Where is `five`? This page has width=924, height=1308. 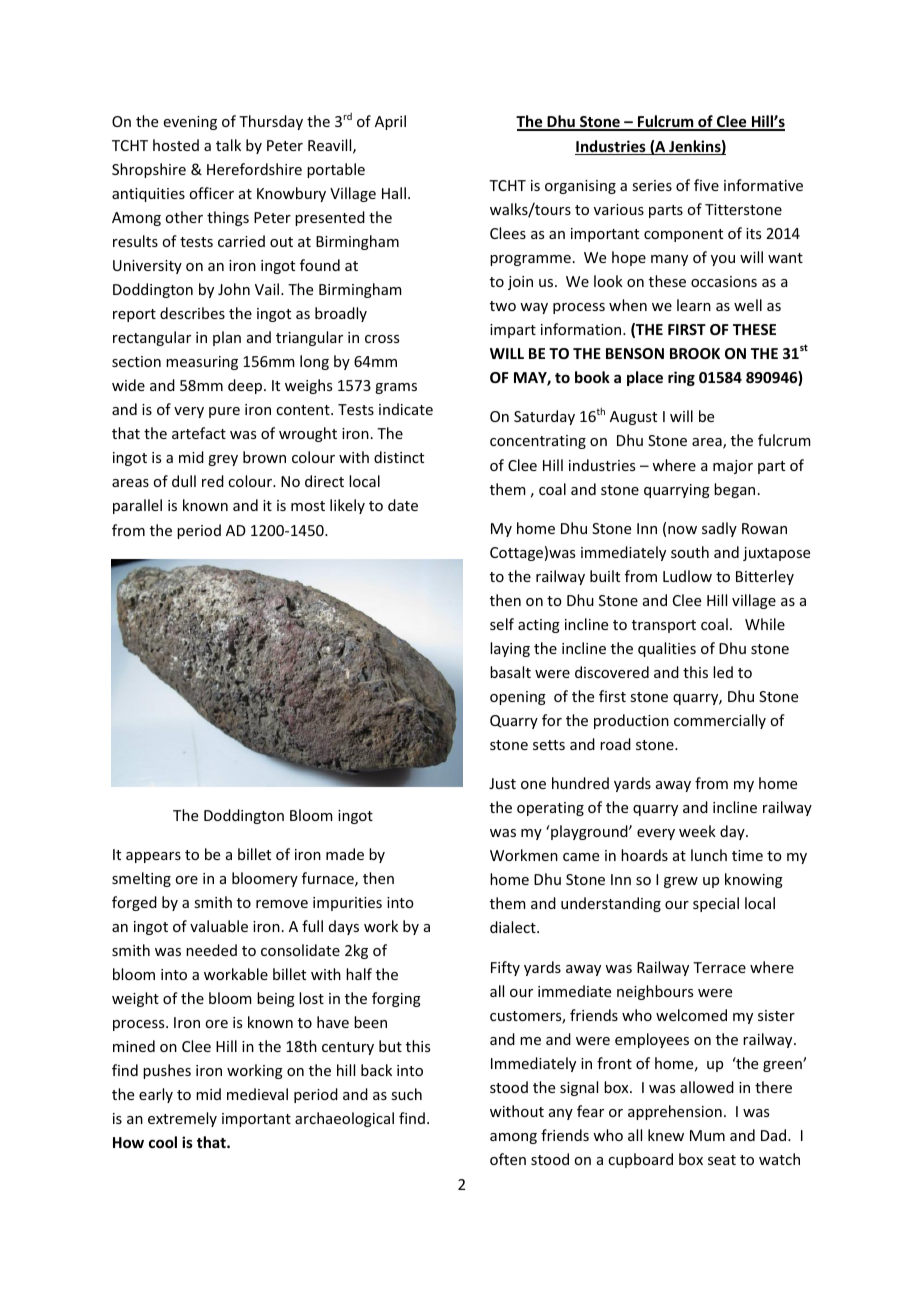
five is located at coordinates (706, 185).
